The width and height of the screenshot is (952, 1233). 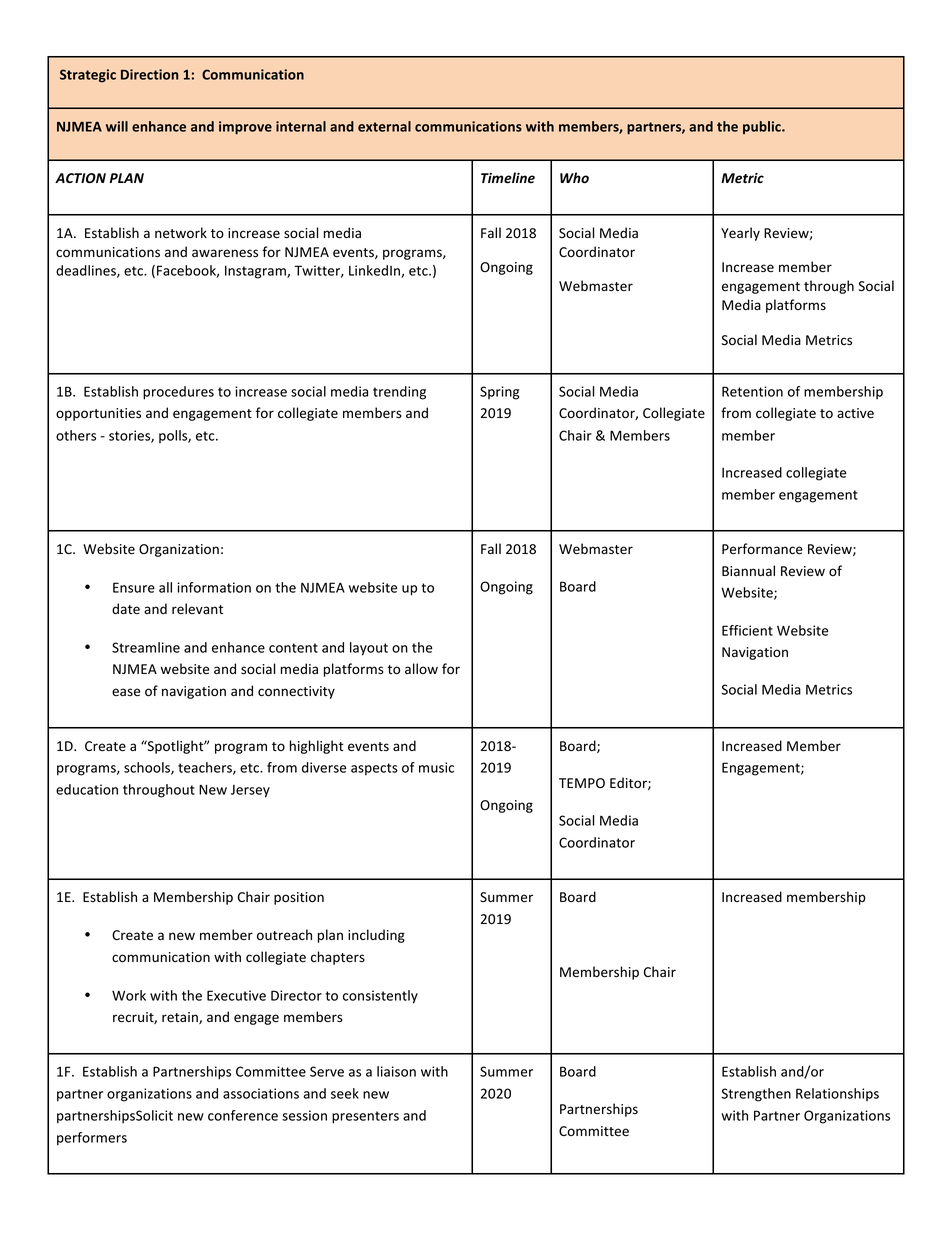 What do you see at coordinates (756, 1095) in the screenshot?
I see `Strengthen` at bounding box center [756, 1095].
